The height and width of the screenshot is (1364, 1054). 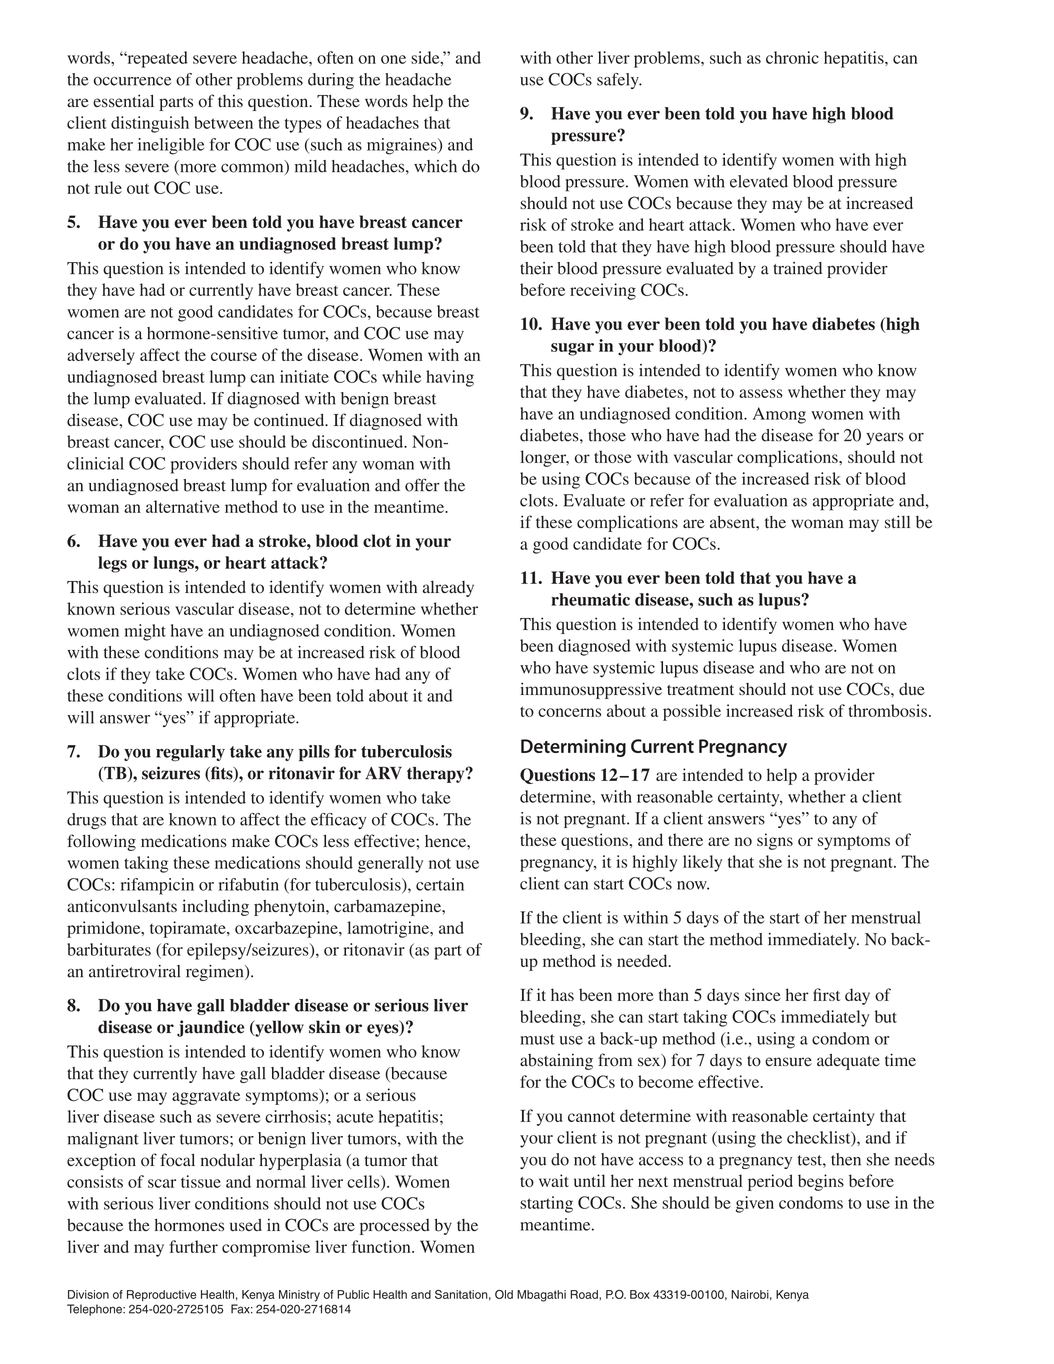 What do you see at coordinates (193, 1246) in the screenshot?
I see `further` at bounding box center [193, 1246].
